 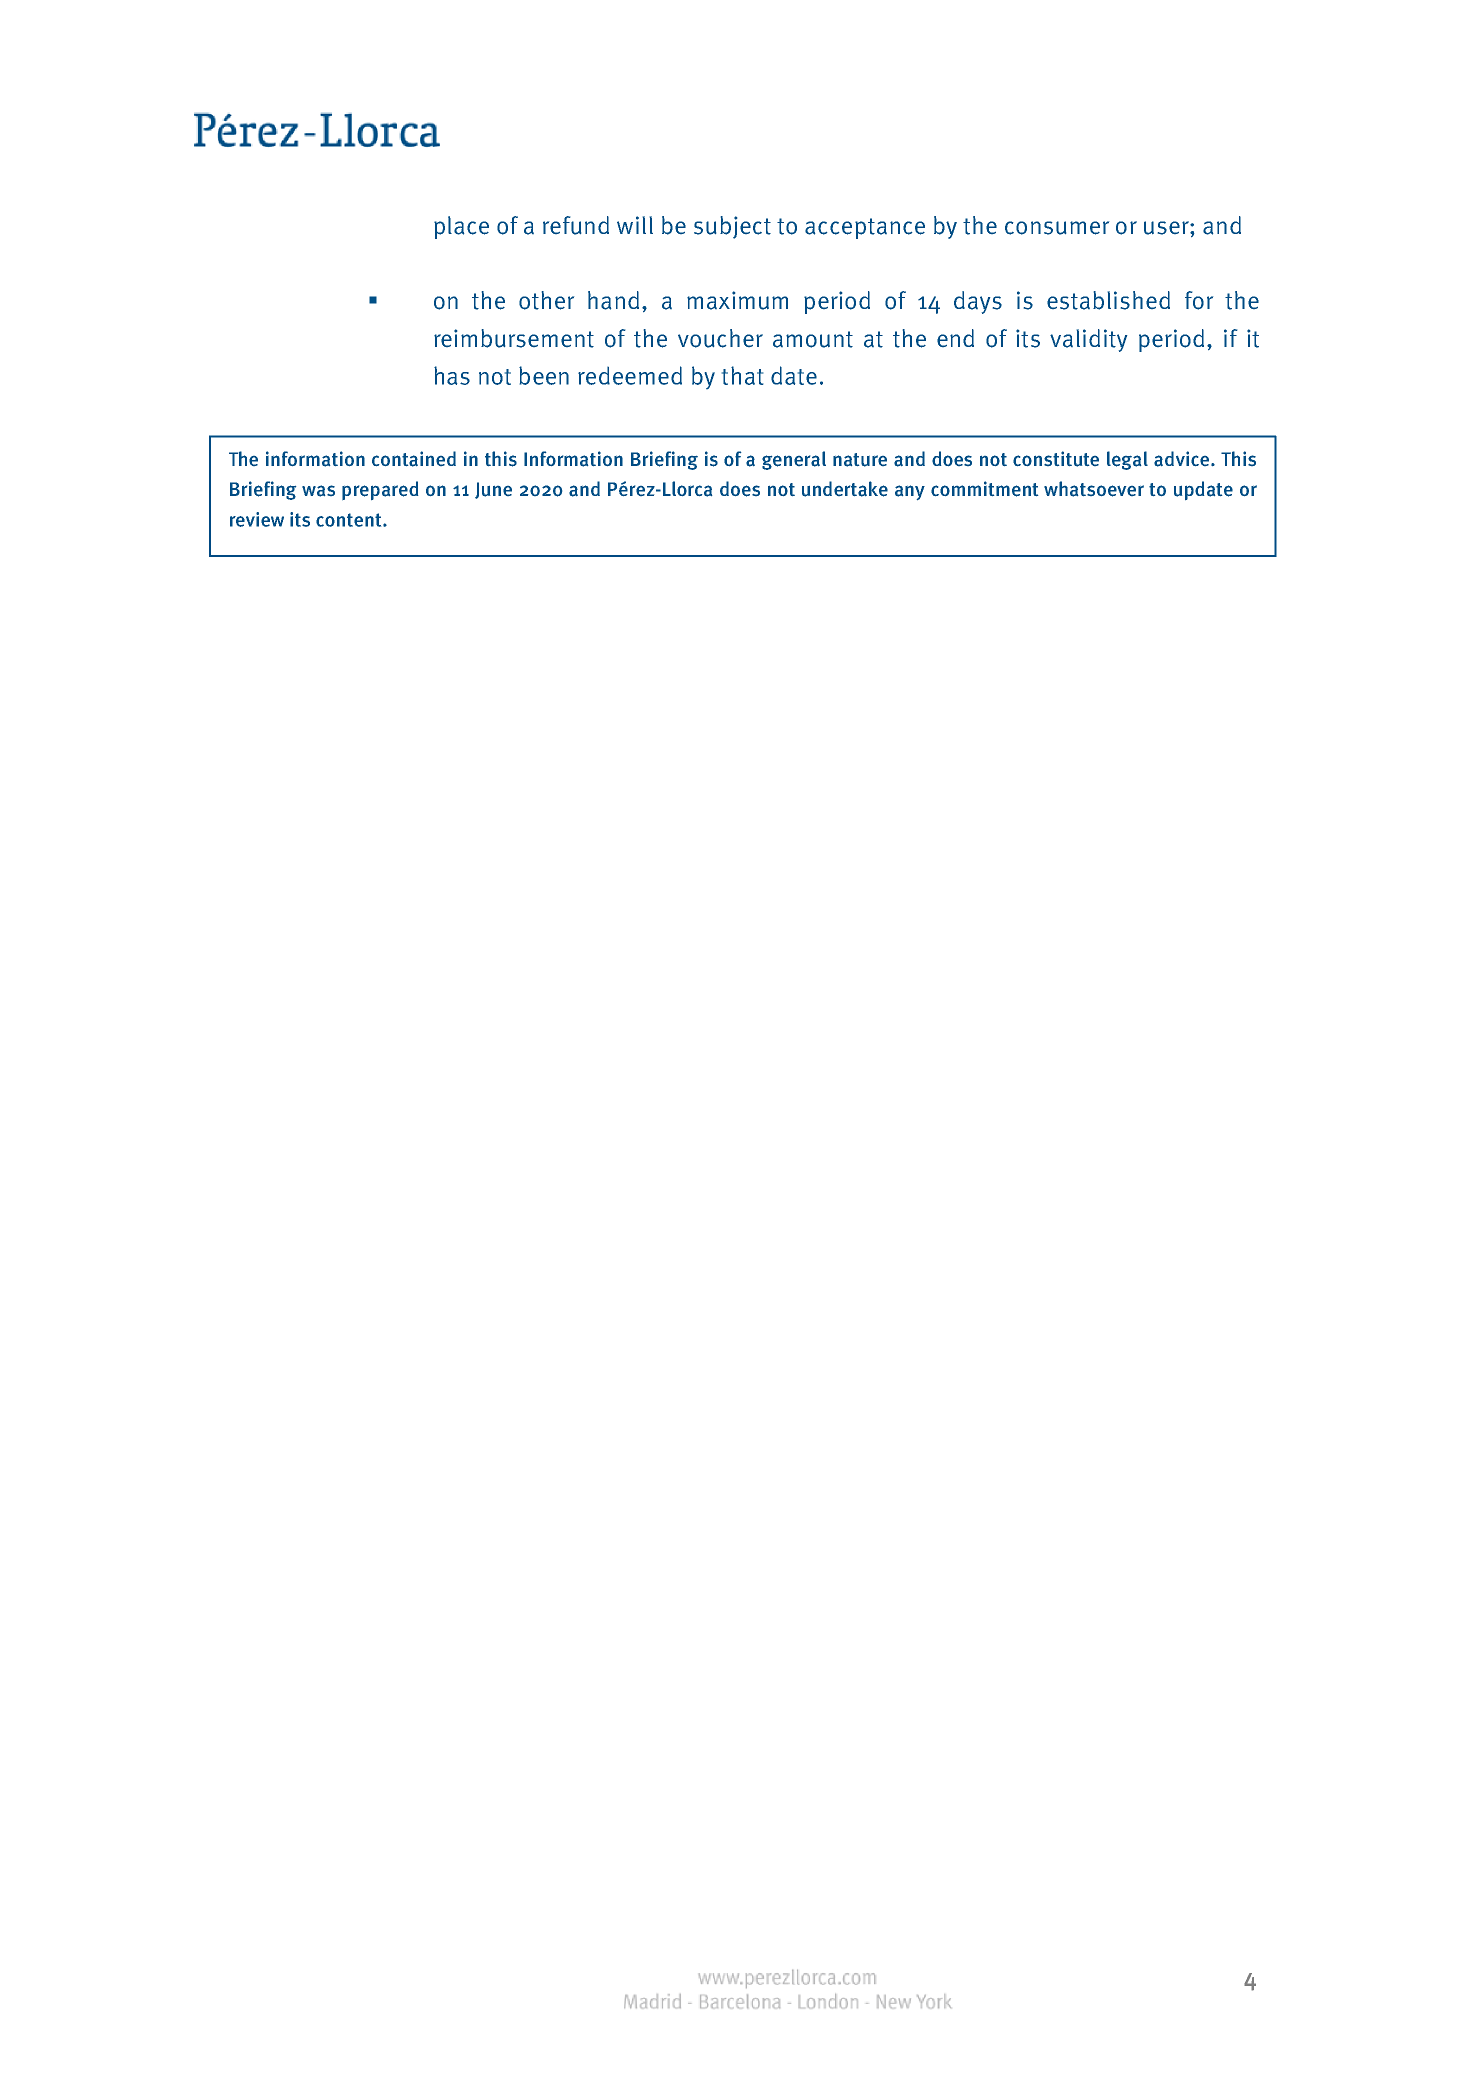 What do you see at coordinates (350, 520) in the screenshot?
I see `content` at bounding box center [350, 520].
